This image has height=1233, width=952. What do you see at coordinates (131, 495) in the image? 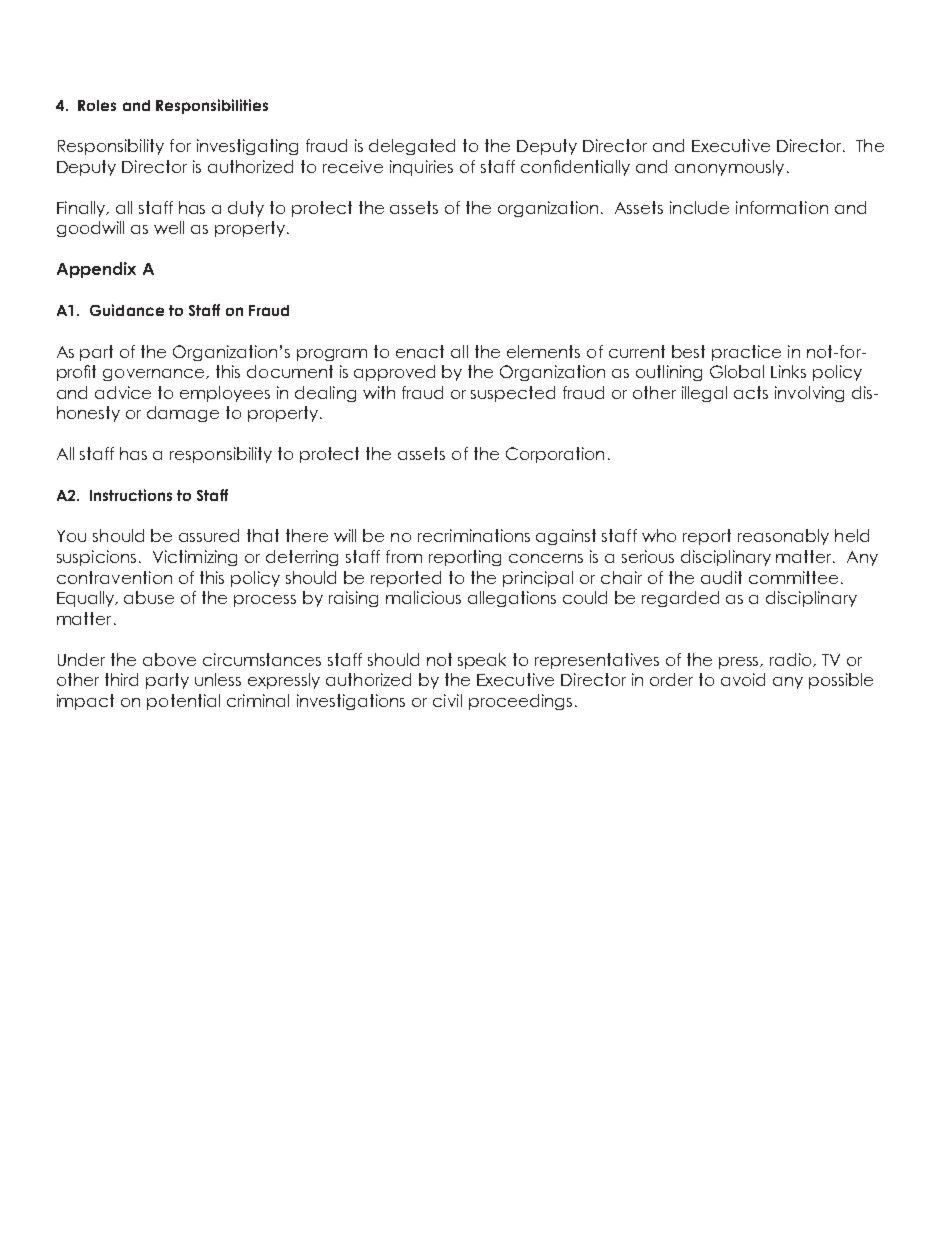
I see `Instructions` at bounding box center [131, 495].
